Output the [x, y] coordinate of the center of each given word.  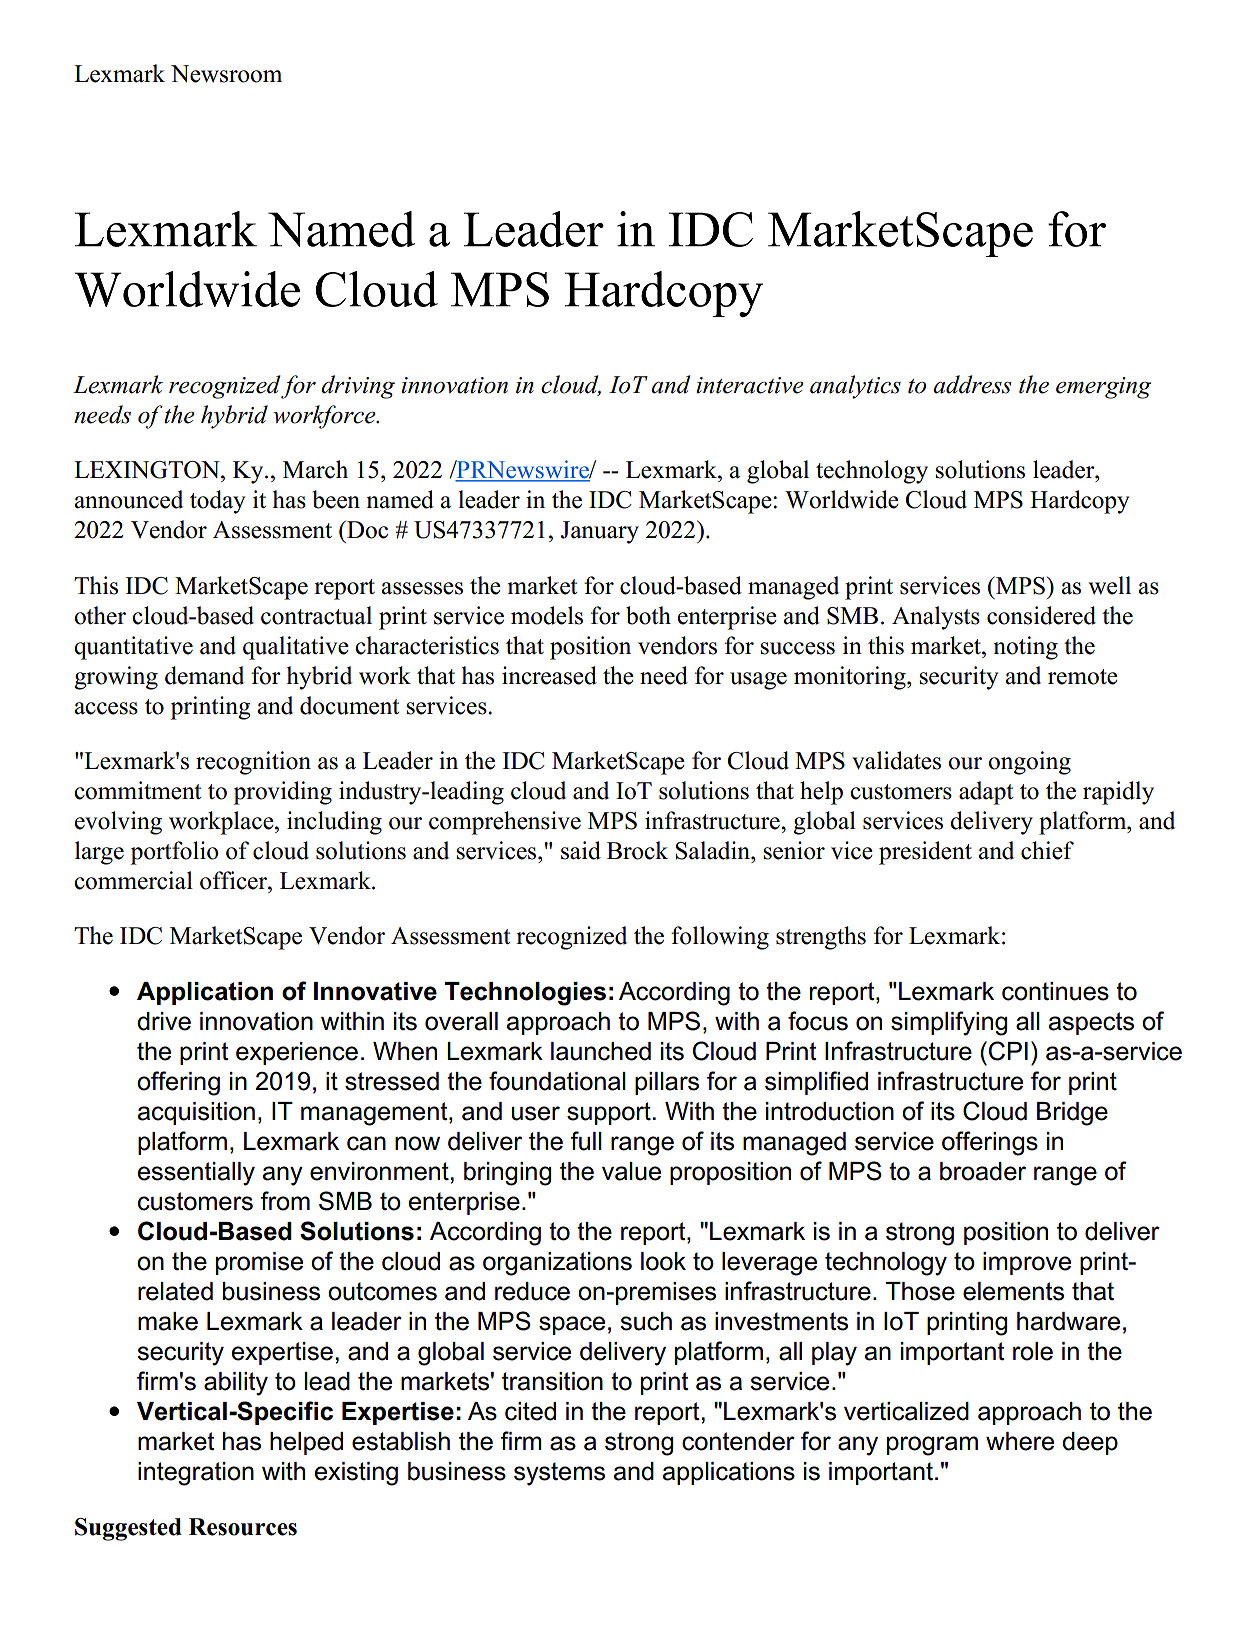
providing [282, 793]
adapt [986, 793]
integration [196, 1474]
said [581, 850]
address [972, 384]
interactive [750, 385]
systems [559, 1474]
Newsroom [226, 74]
